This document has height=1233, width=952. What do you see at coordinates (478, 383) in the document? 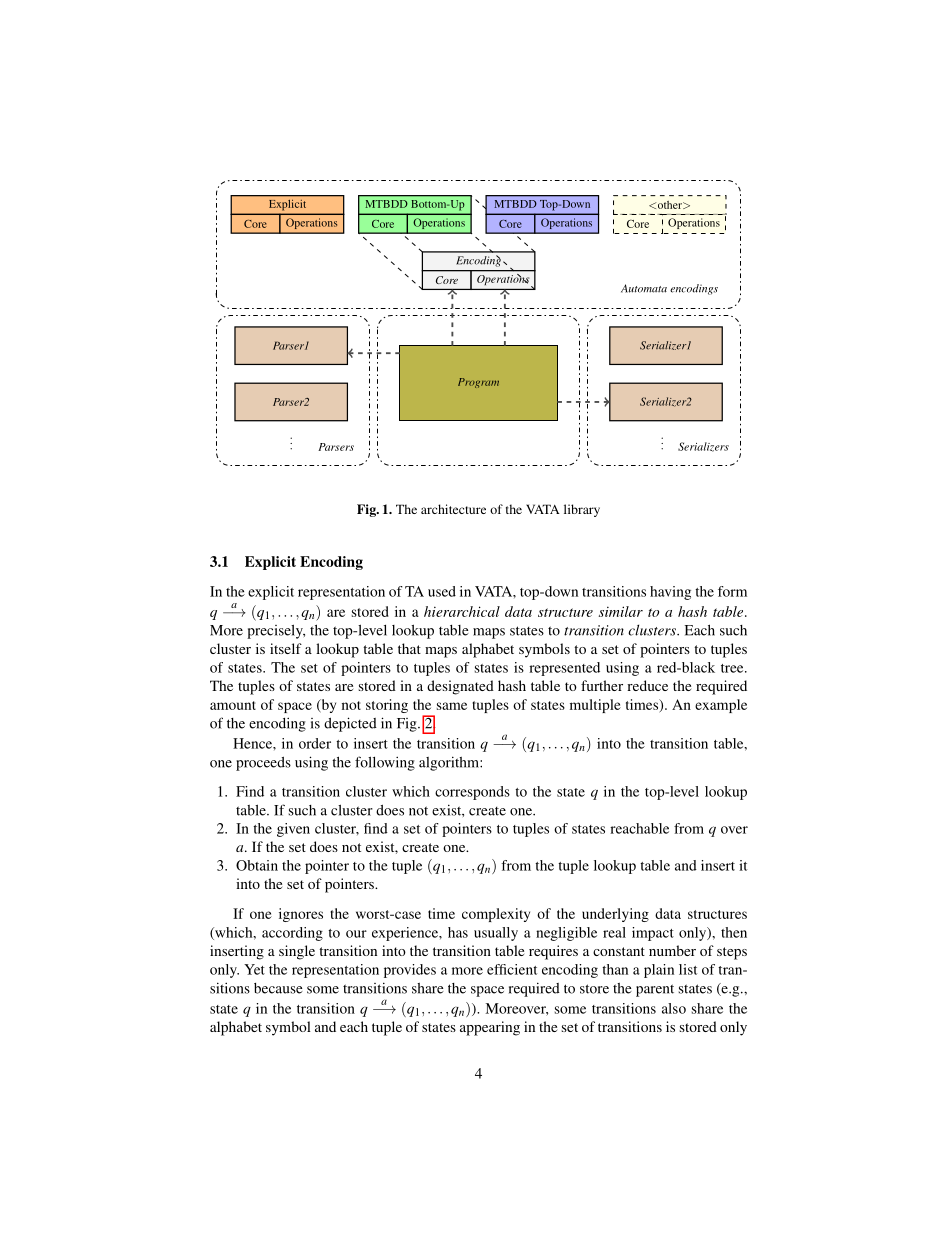
I see `Program` at bounding box center [478, 383].
